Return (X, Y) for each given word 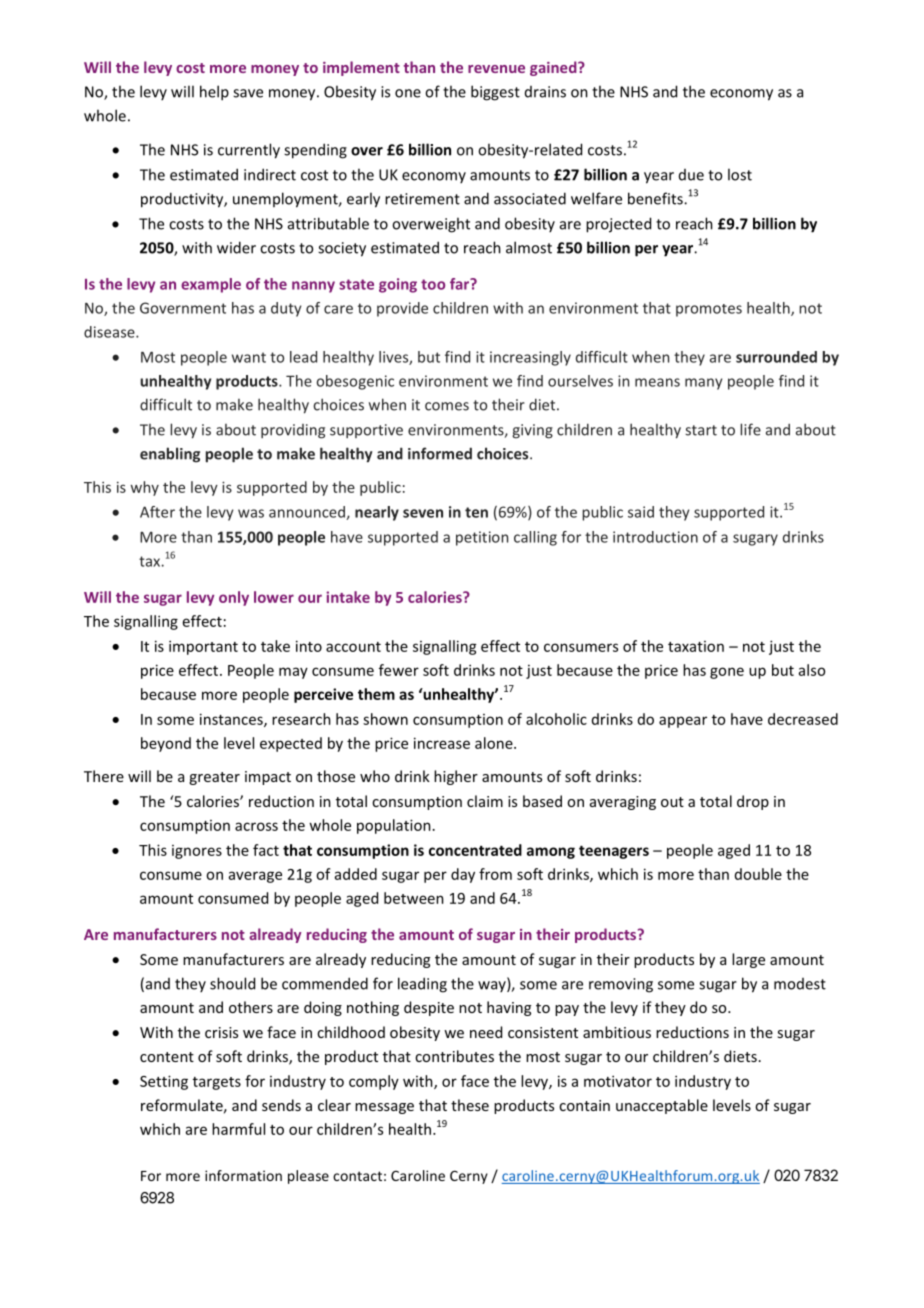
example (211, 285)
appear (683, 722)
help (214, 93)
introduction (655, 537)
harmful (238, 1129)
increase (442, 743)
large (748, 960)
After (157, 512)
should (232, 983)
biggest (495, 93)
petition (482, 538)
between (414, 898)
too (433, 284)
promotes (709, 310)
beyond (166, 744)
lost (740, 174)
